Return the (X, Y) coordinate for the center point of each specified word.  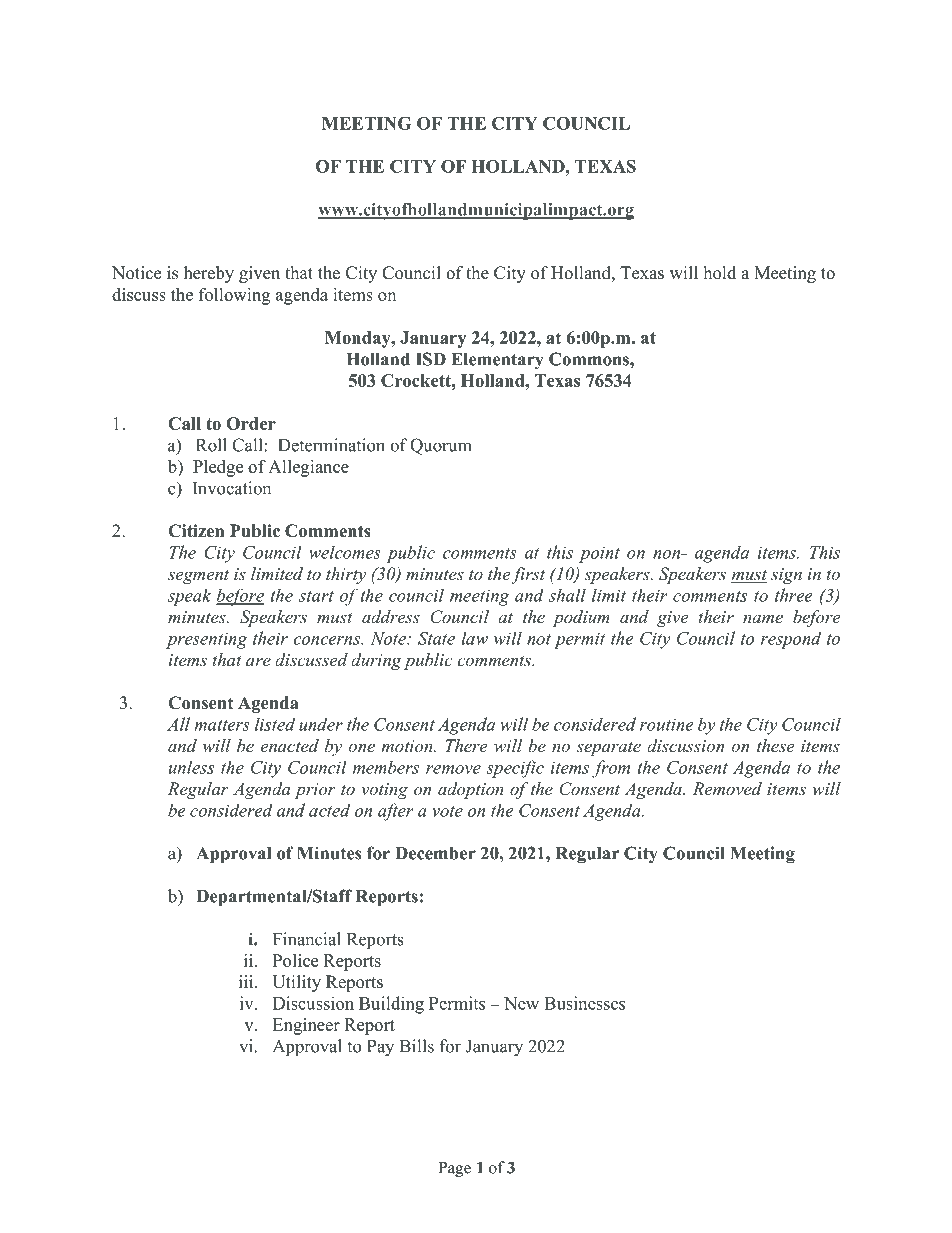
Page (455, 1169)
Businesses (584, 1003)
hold (720, 273)
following (234, 296)
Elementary (497, 361)
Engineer (306, 1026)
